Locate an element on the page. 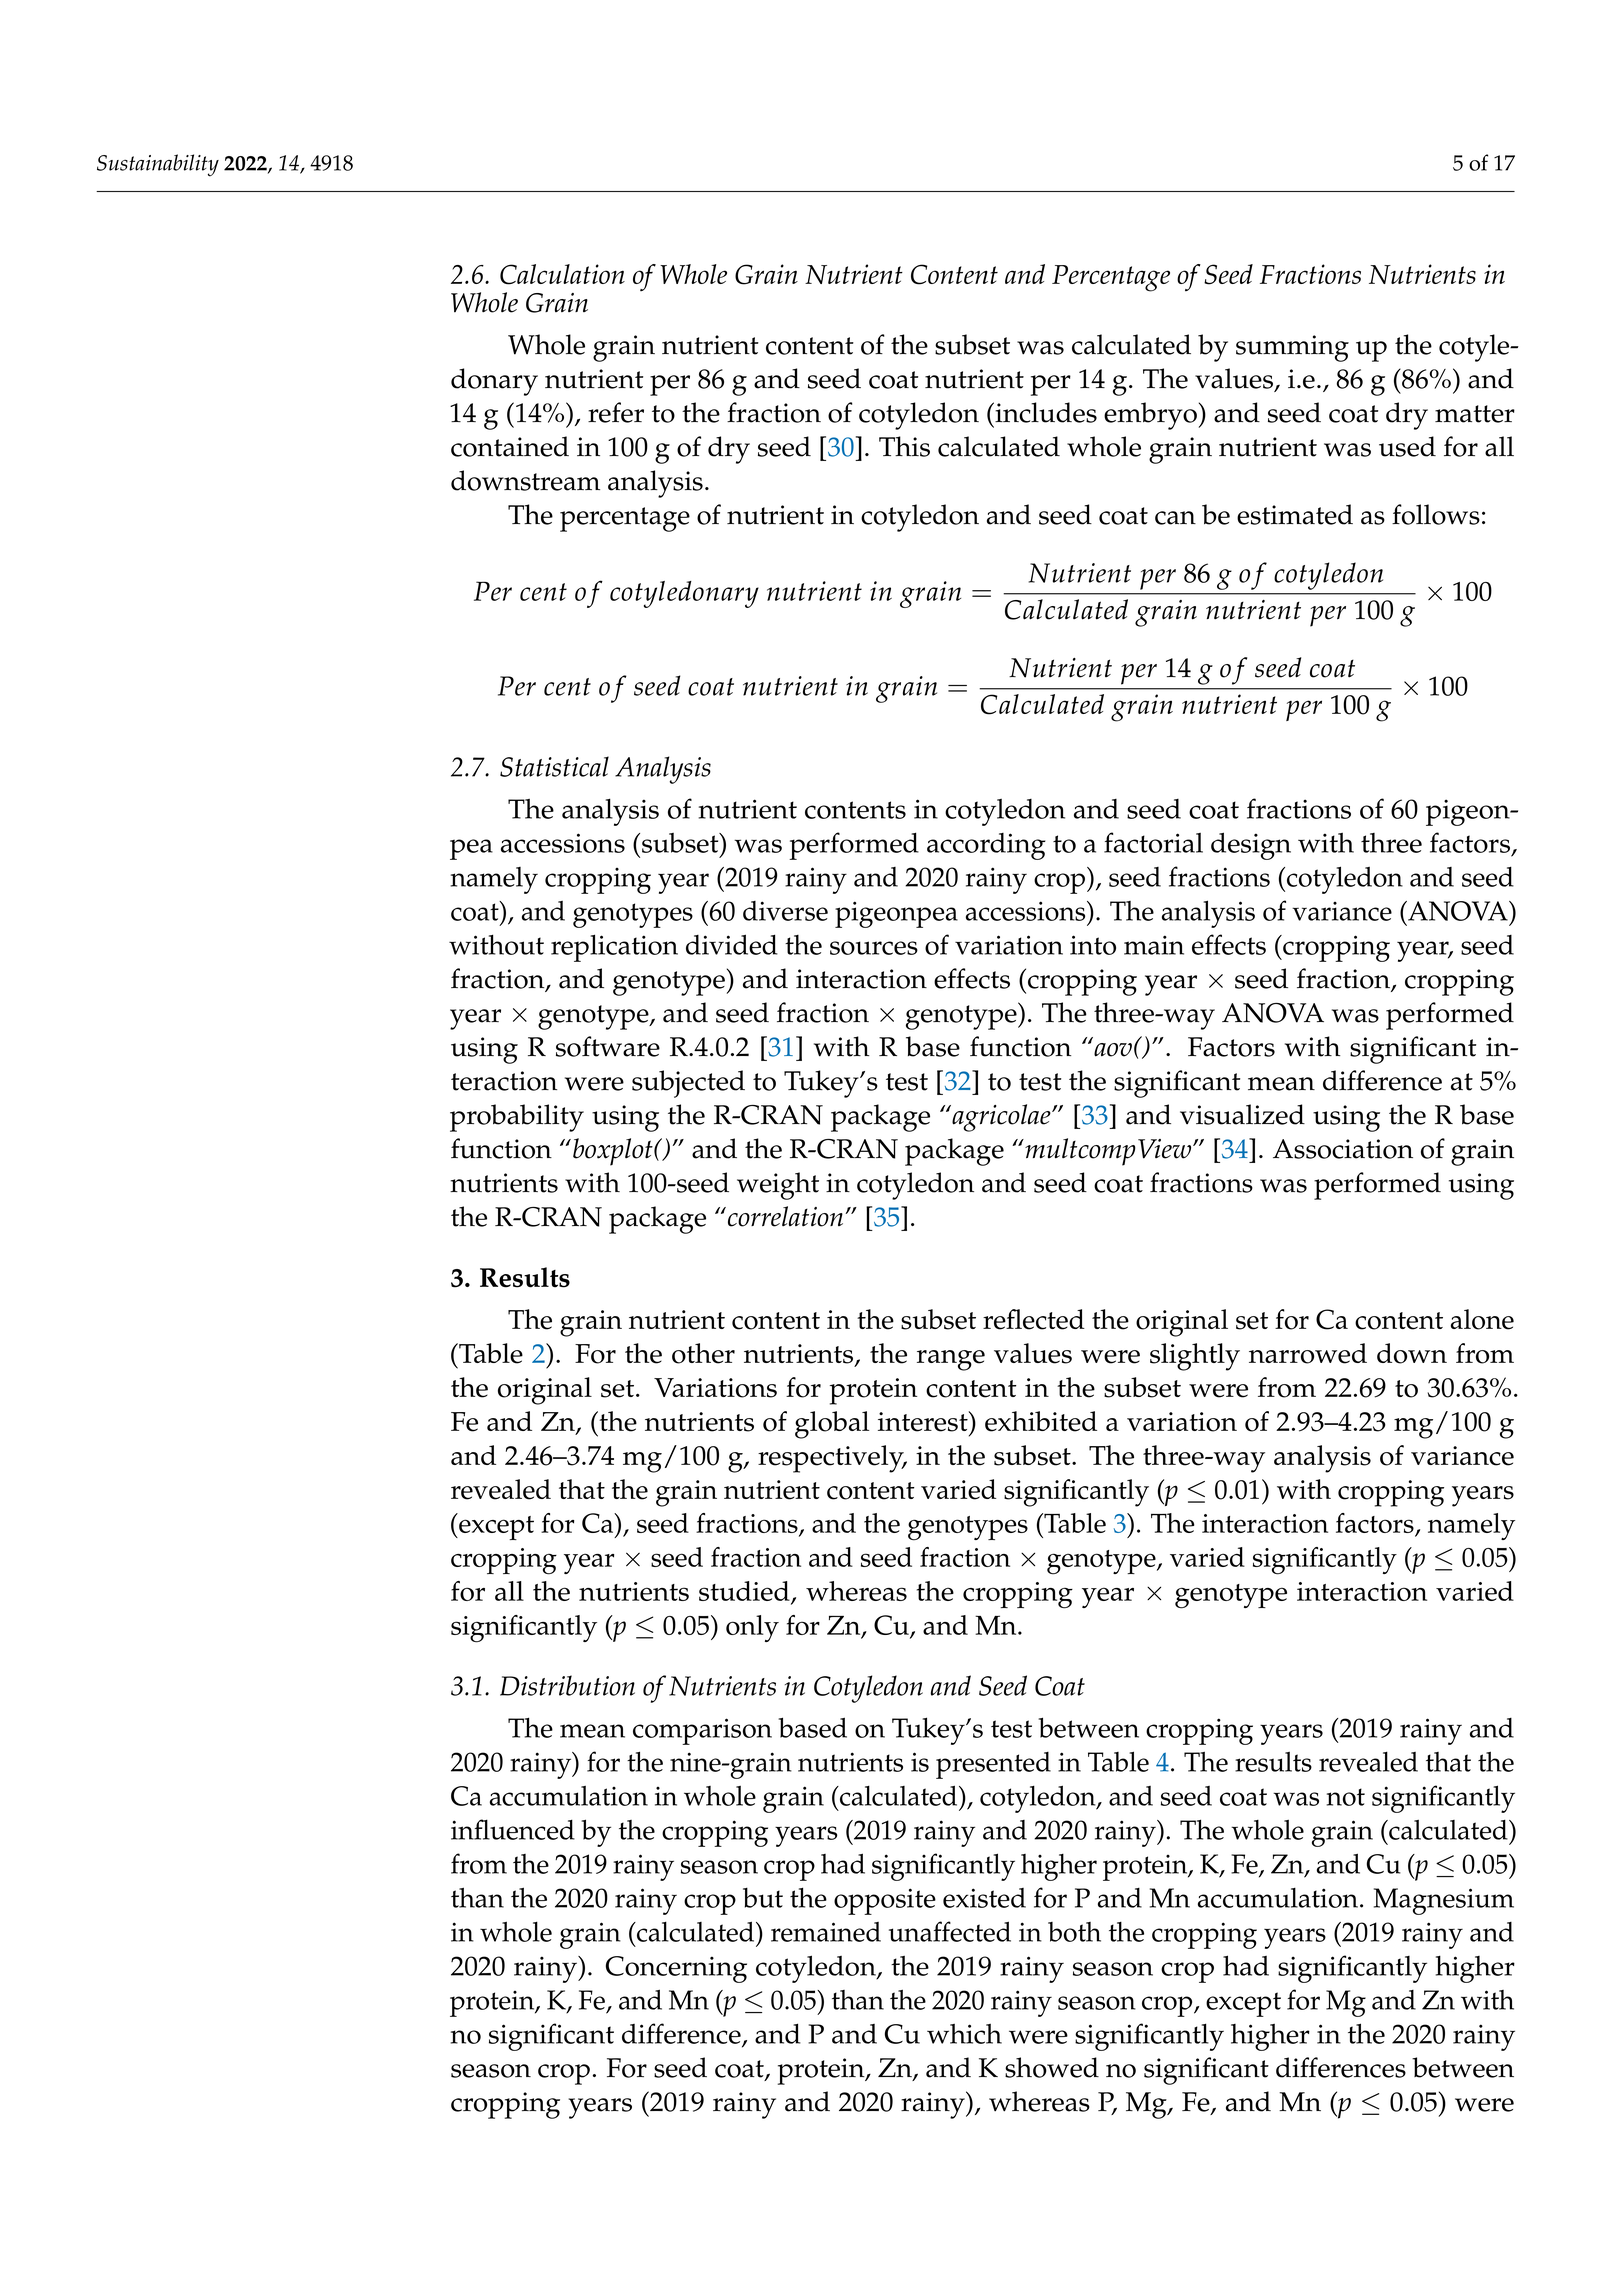  which is located at coordinates (964, 2034).
